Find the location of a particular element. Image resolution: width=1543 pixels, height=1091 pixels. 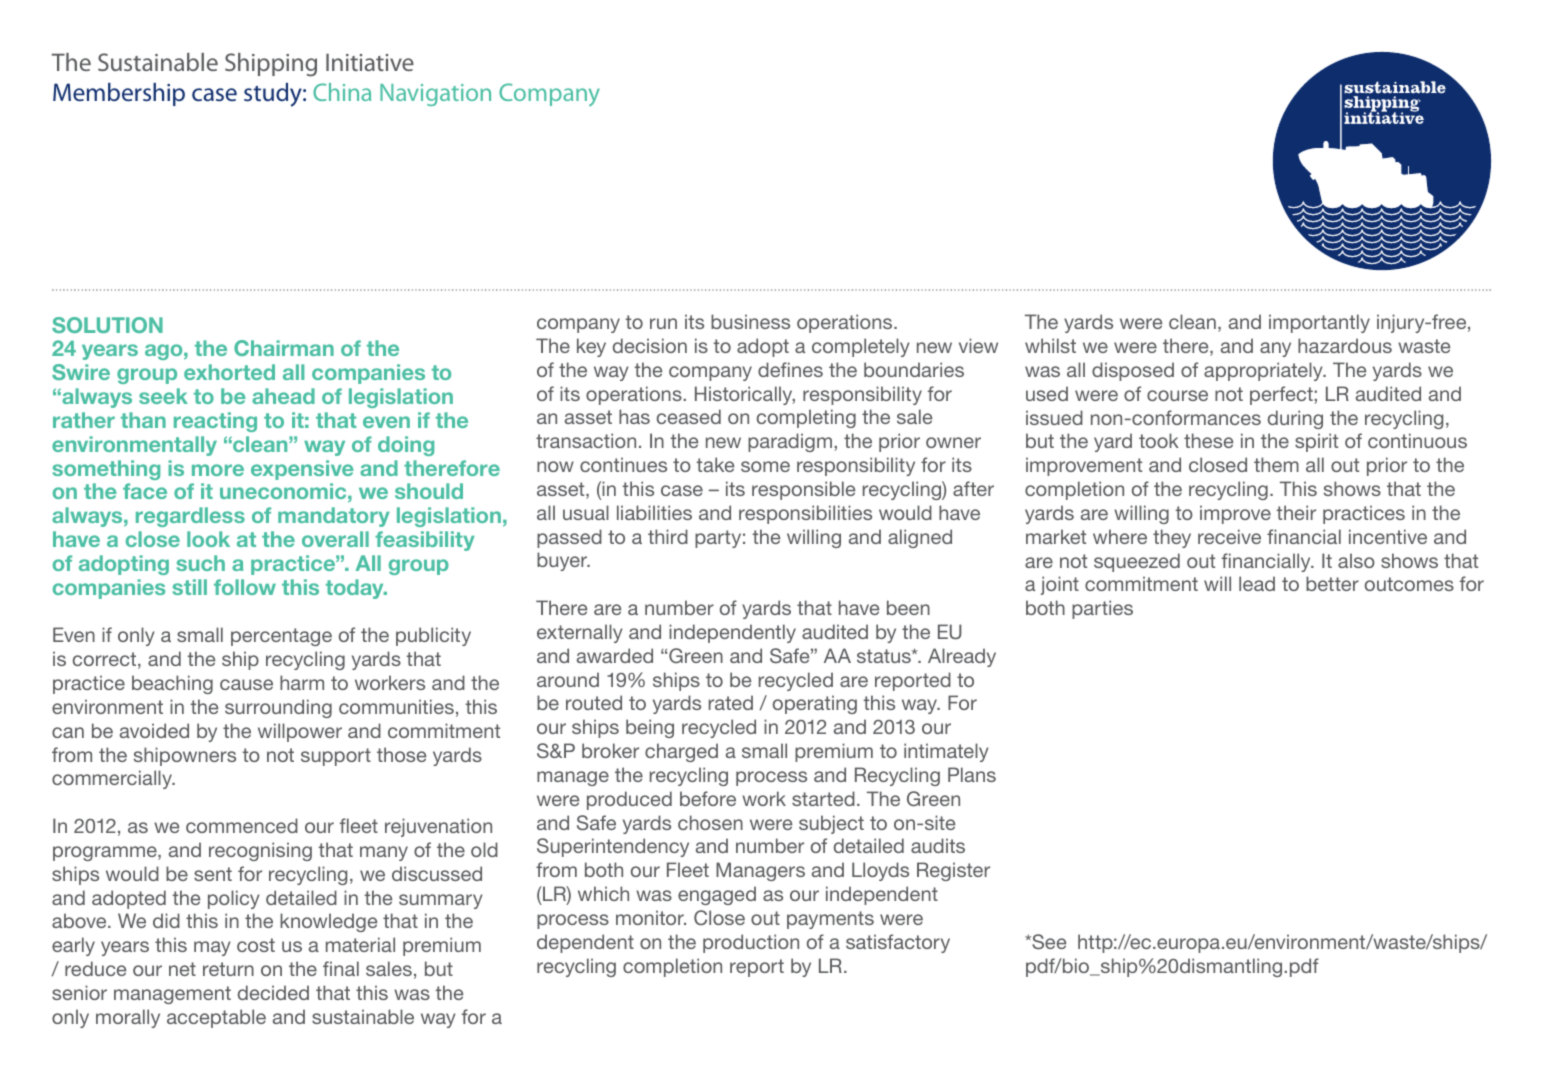

decided is located at coordinates (273, 992).
